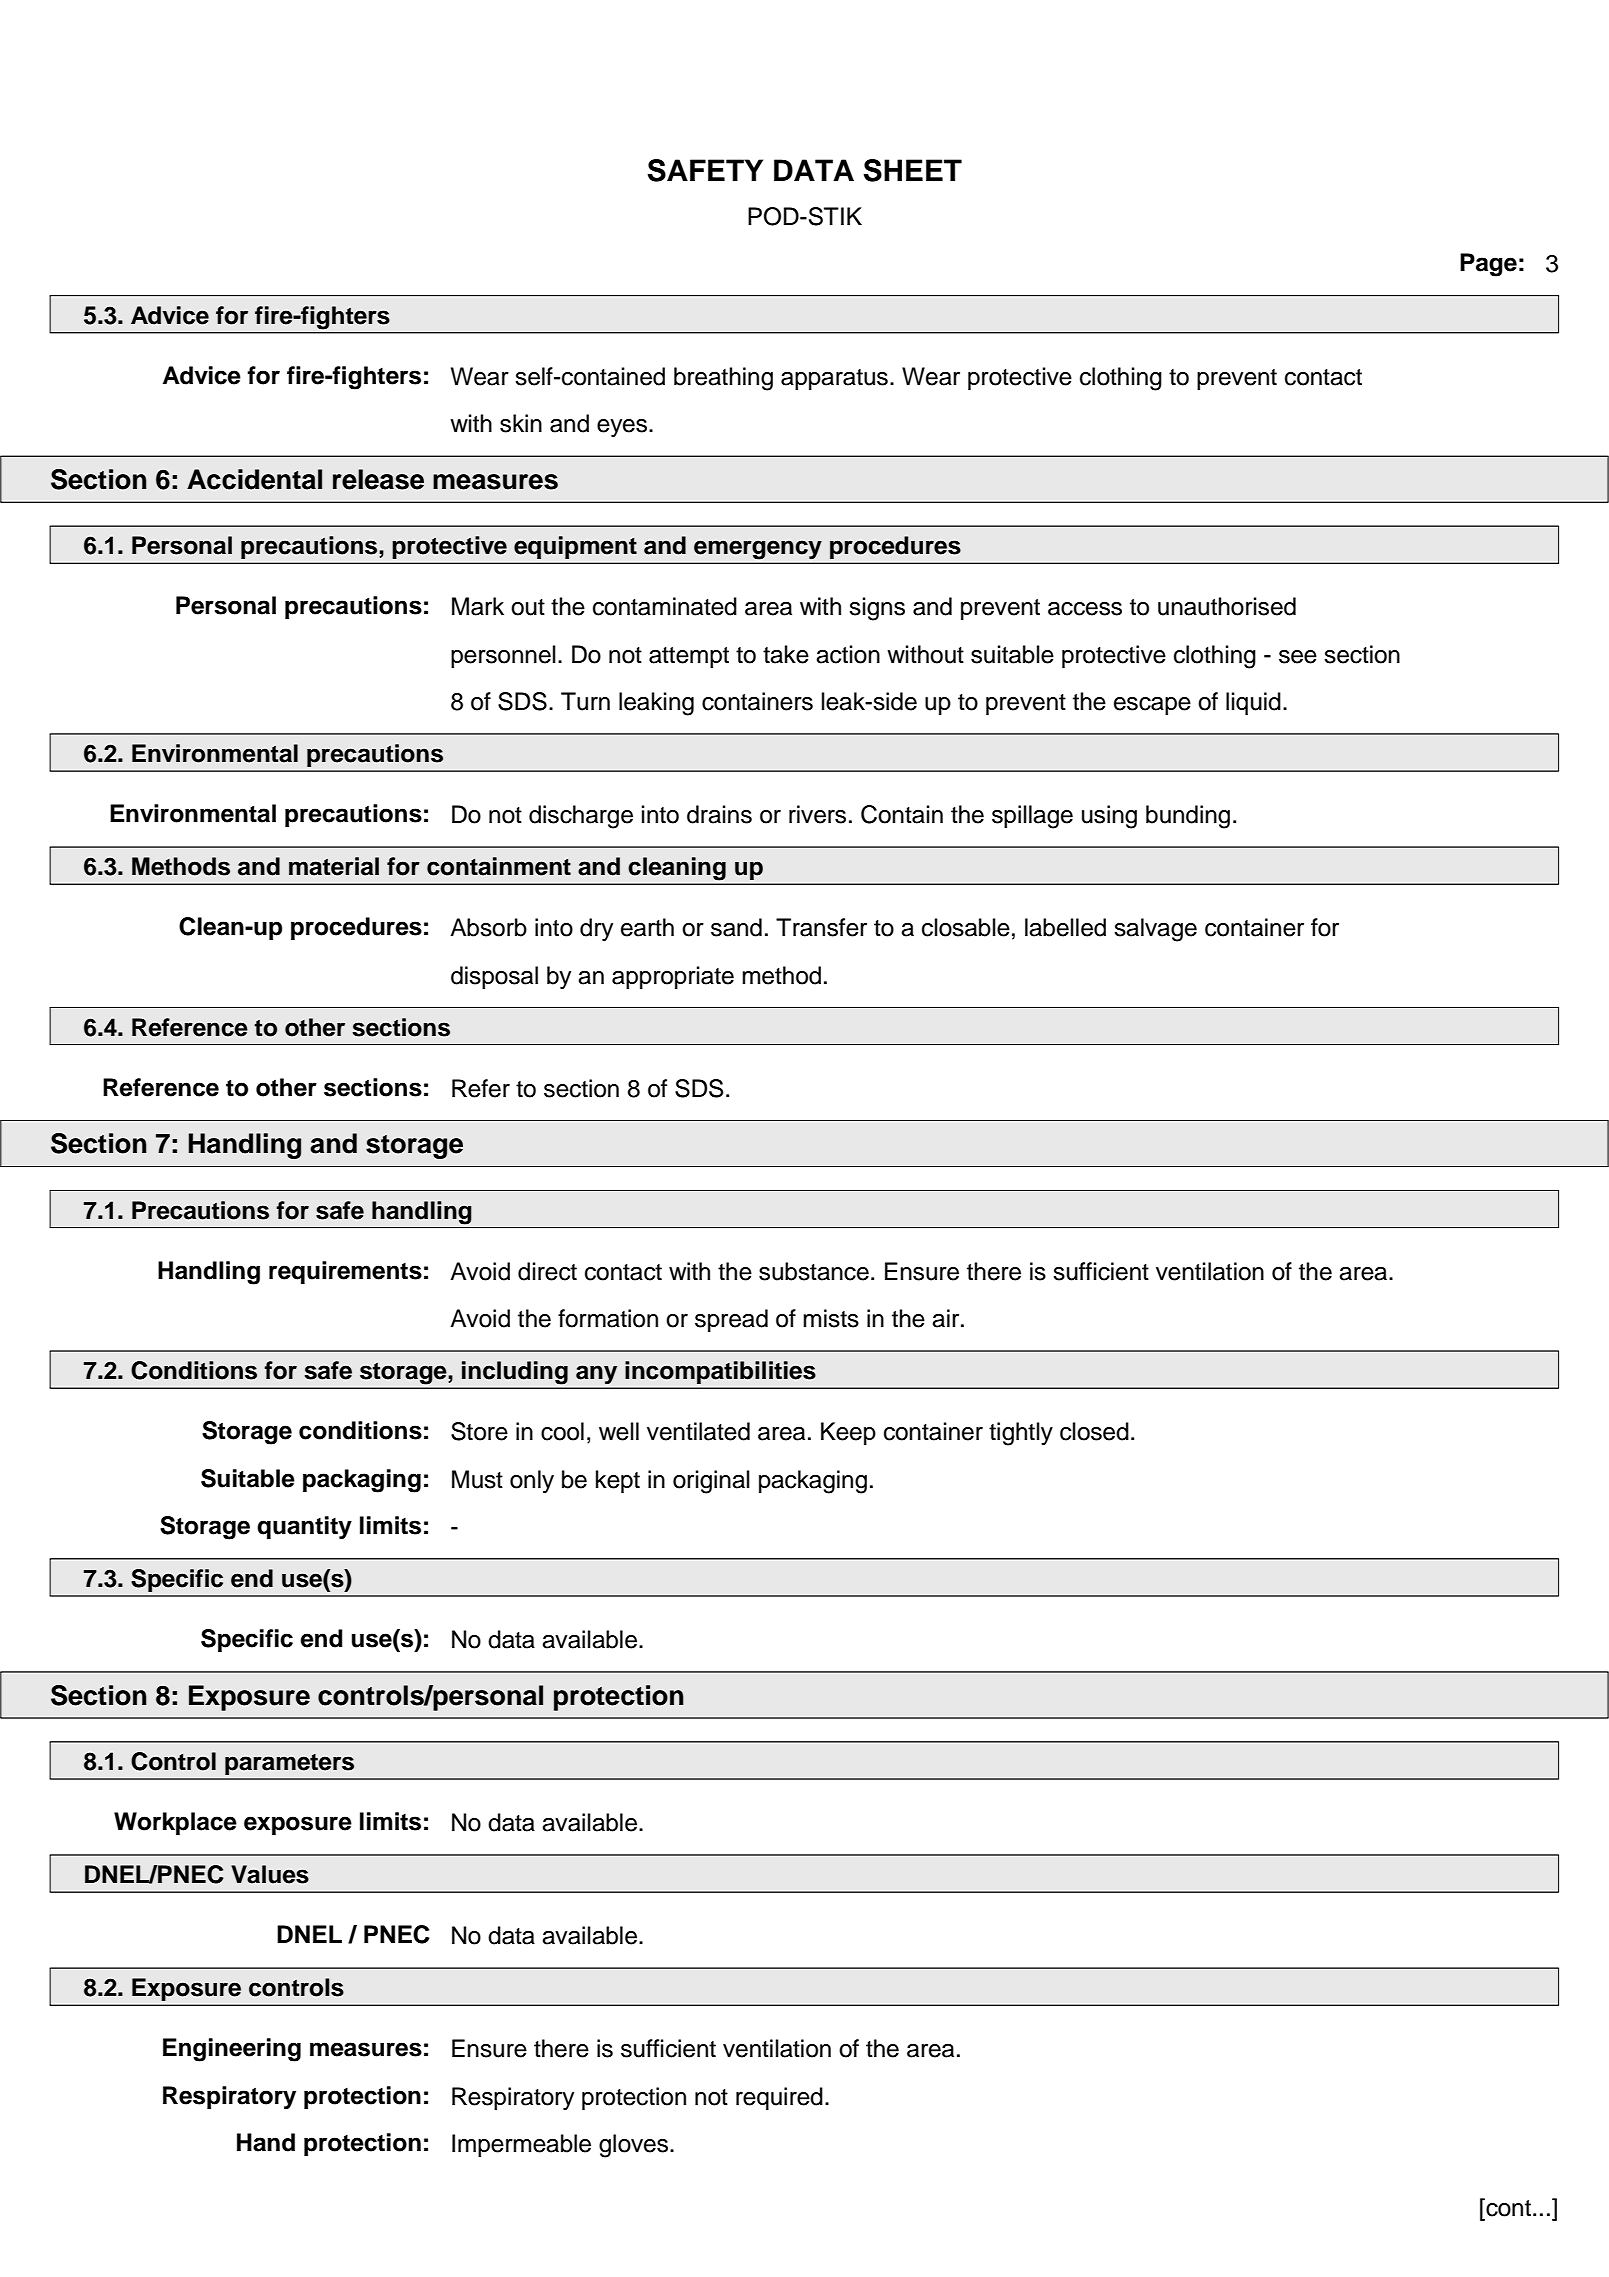  What do you see at coordinates (1488, 265) in the screenshot?
I see `Page` at bounding box center [1488, 265].
